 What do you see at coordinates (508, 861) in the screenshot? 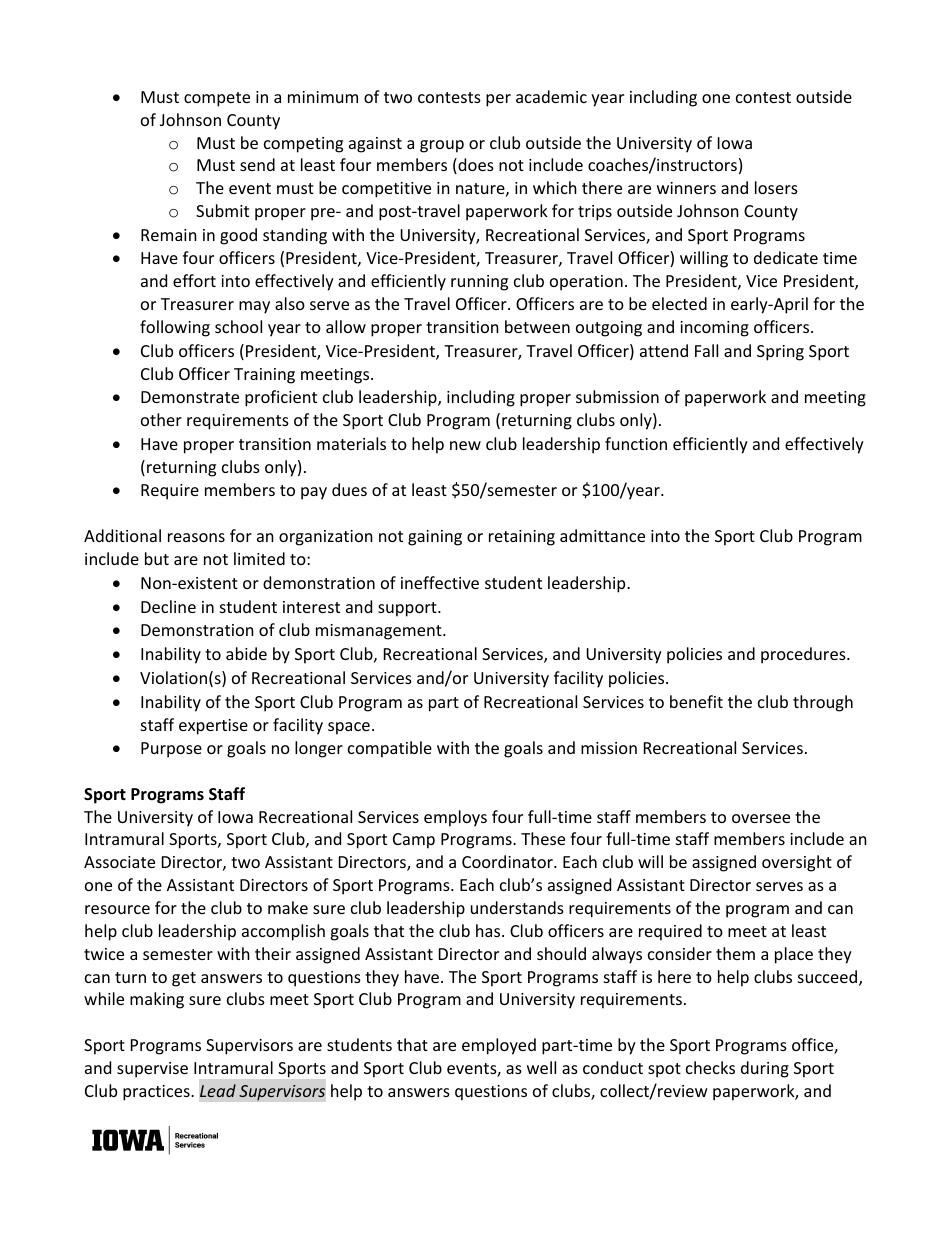
I see `Coordinator` at bounding box center [508, 861].
